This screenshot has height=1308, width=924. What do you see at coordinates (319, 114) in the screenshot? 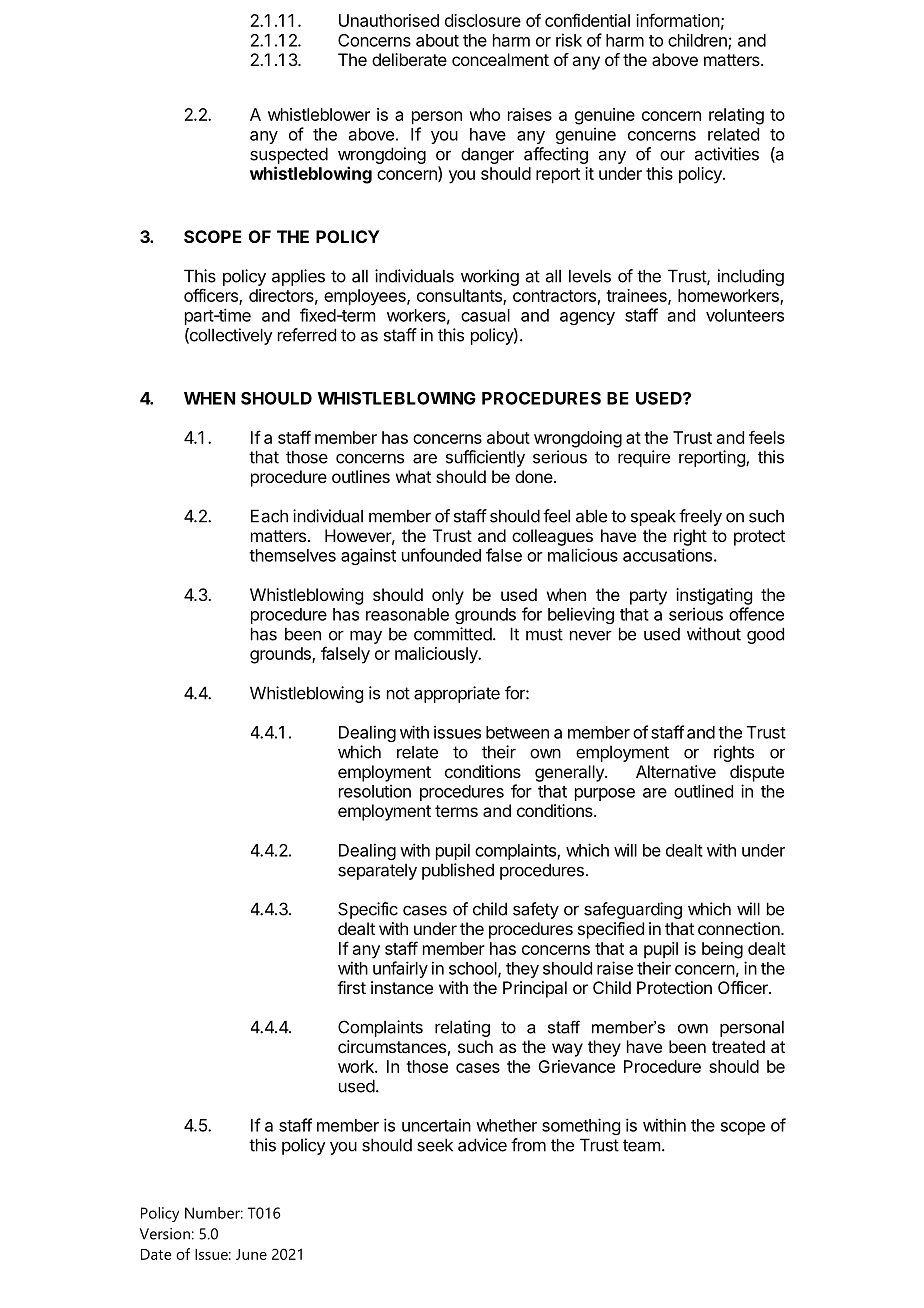
I see `whistleblower` at bounding box center [319, 114].
